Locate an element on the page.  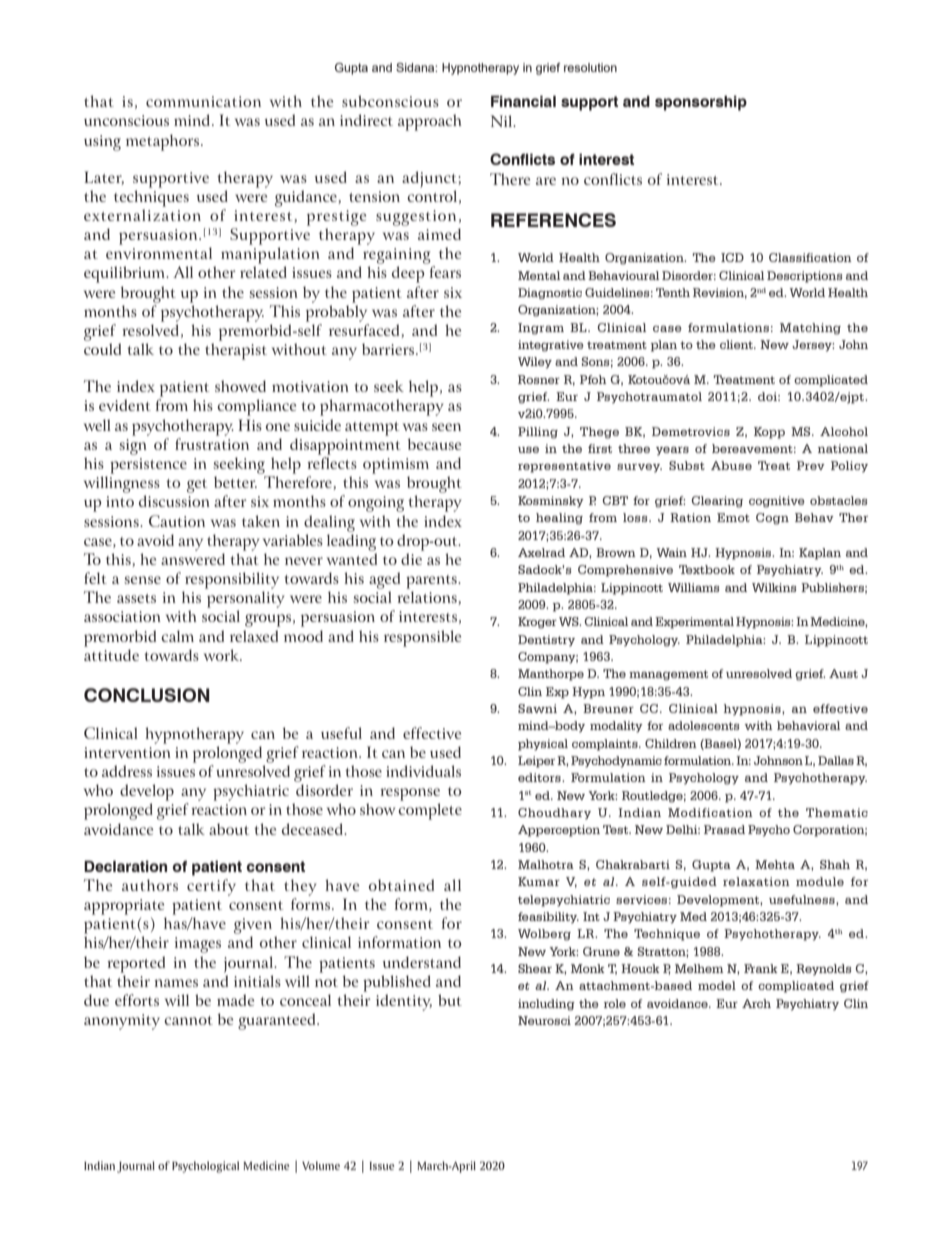
client is located at coordinates (737, 344).
